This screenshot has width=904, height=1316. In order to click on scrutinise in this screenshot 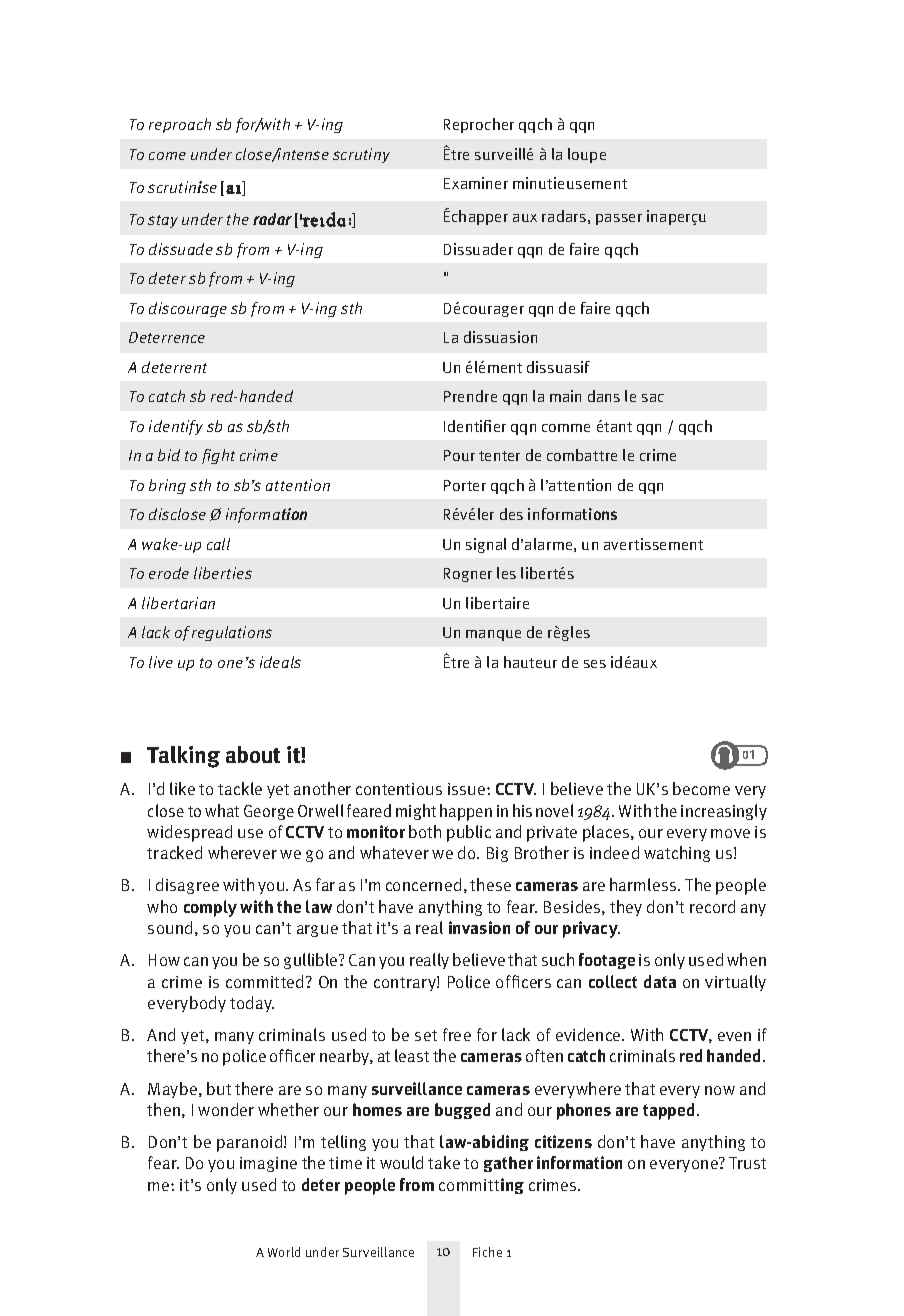, I will do `click(182, 187)`.
